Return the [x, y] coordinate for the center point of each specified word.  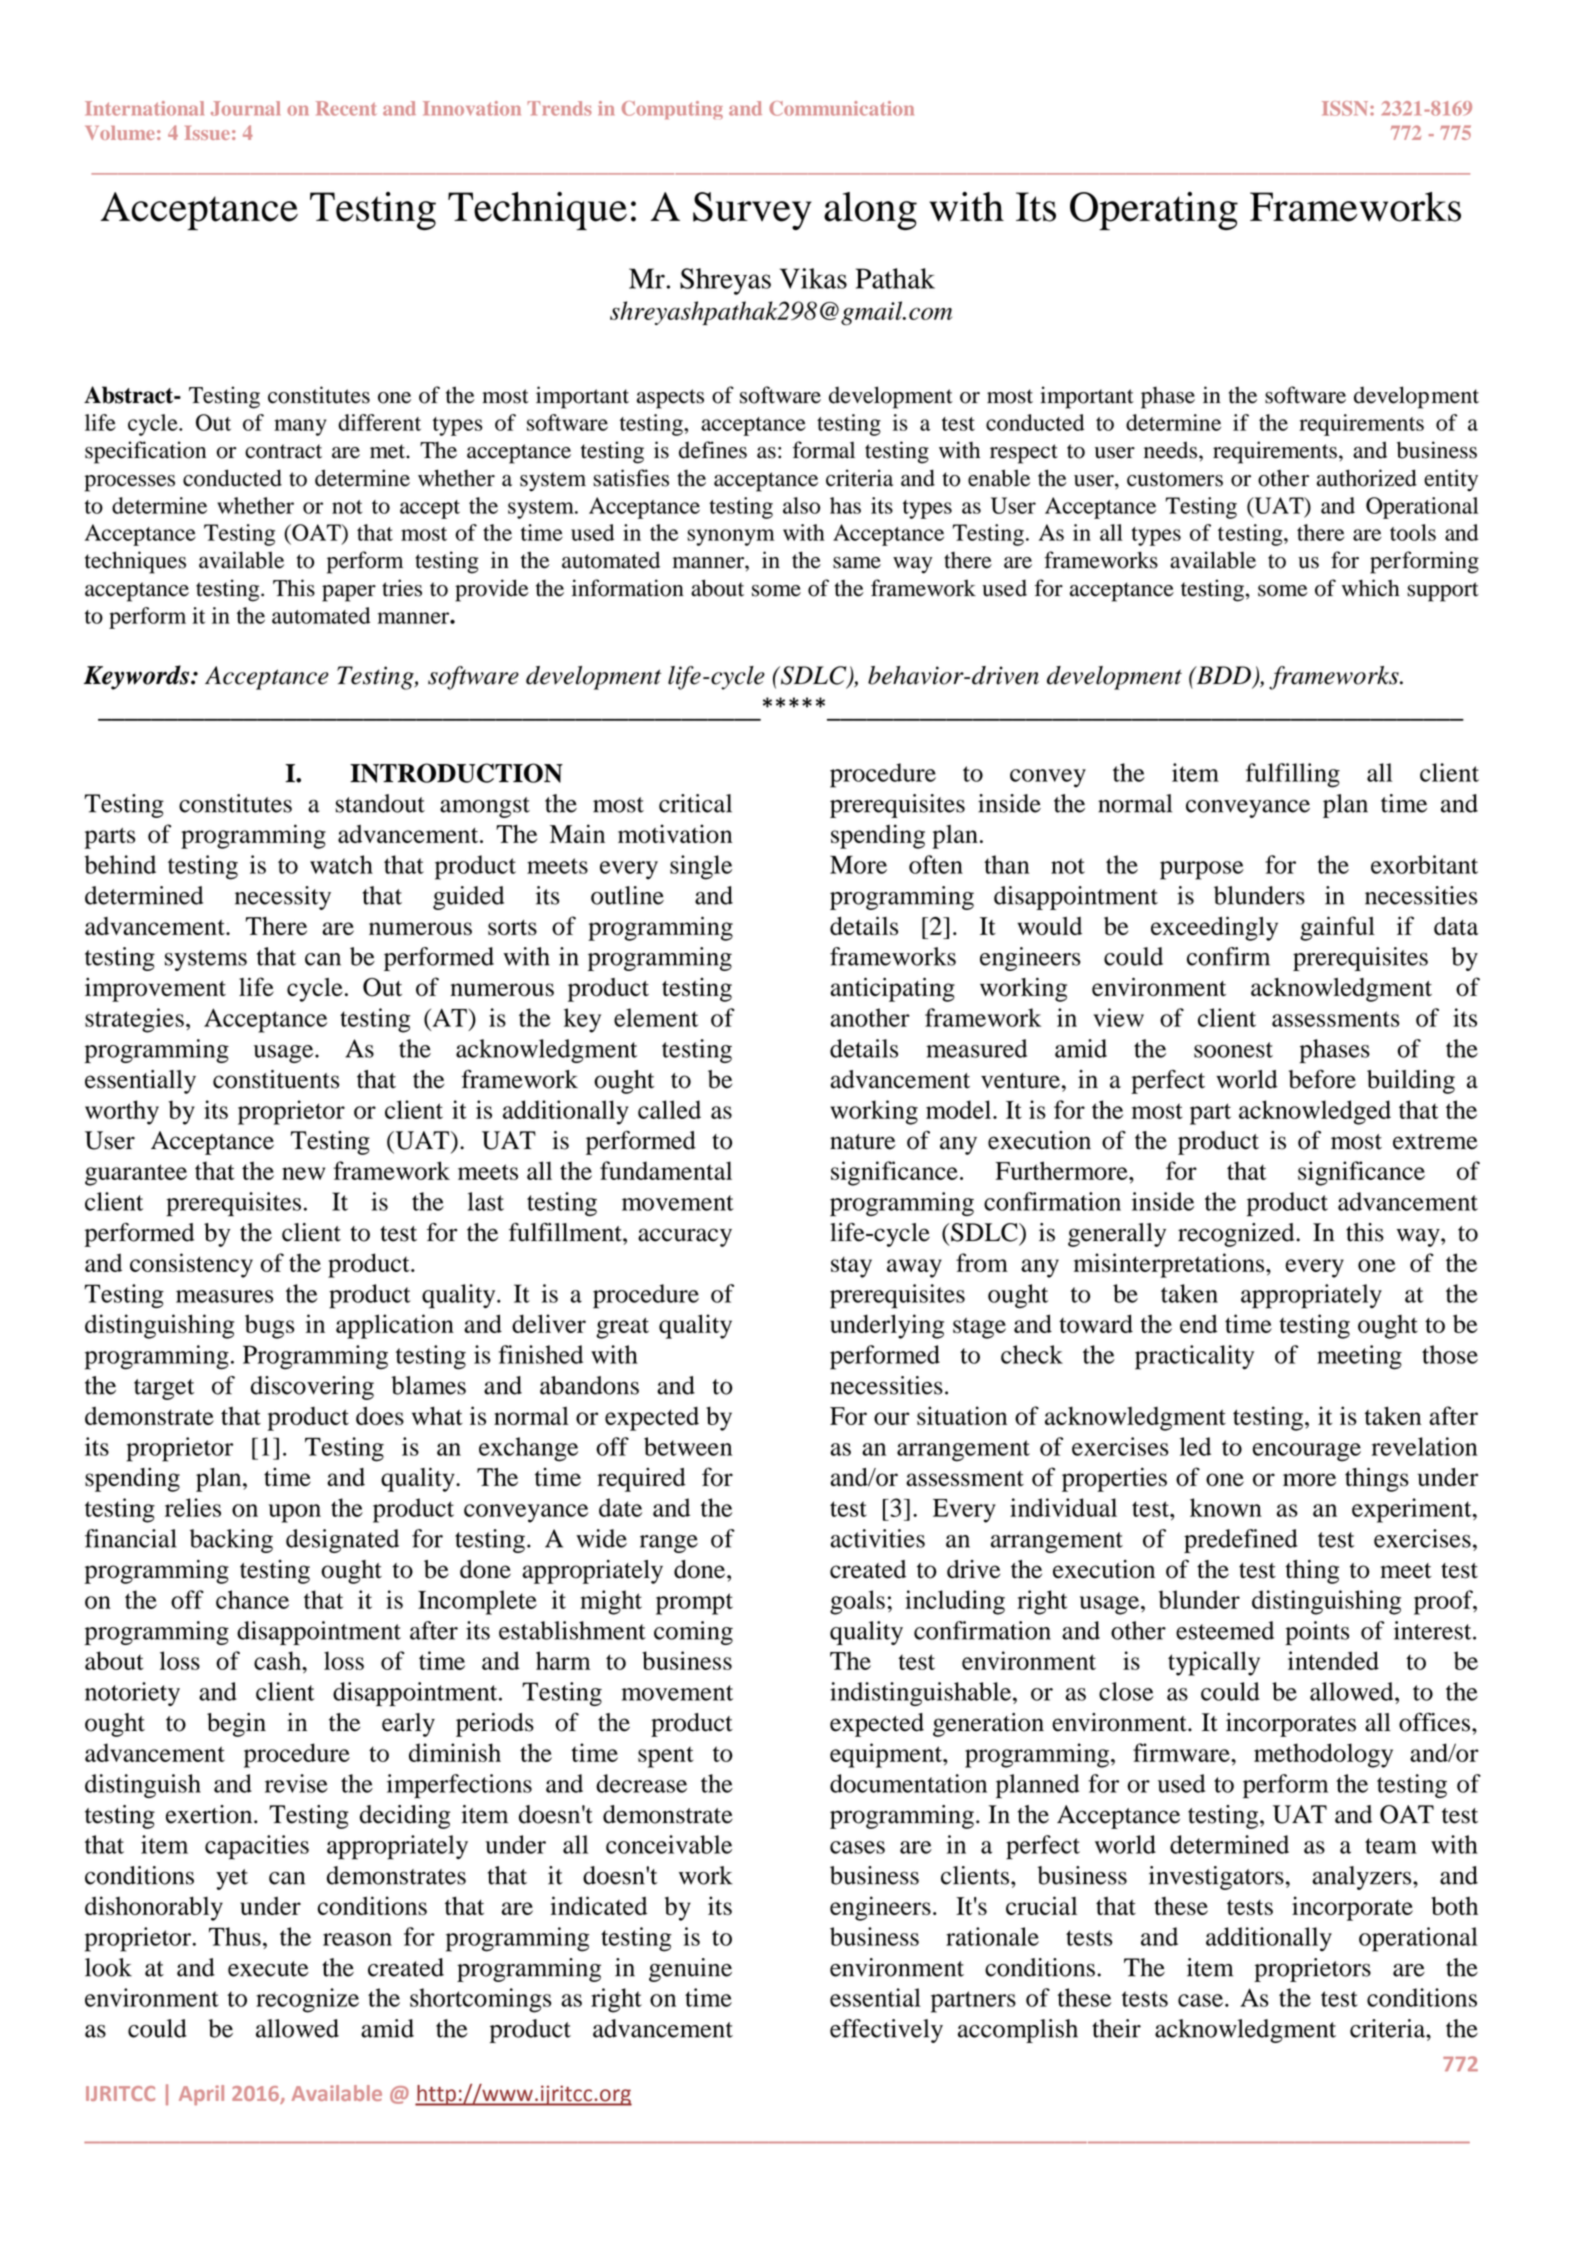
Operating [1154, 211]
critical [695, 803]
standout [380, 803]
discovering [312, 1388]
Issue [207, 133]
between [688, 1446]
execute [268, 1969]
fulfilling [1293, 775]
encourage [1307, 1452]
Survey [752, 211]
